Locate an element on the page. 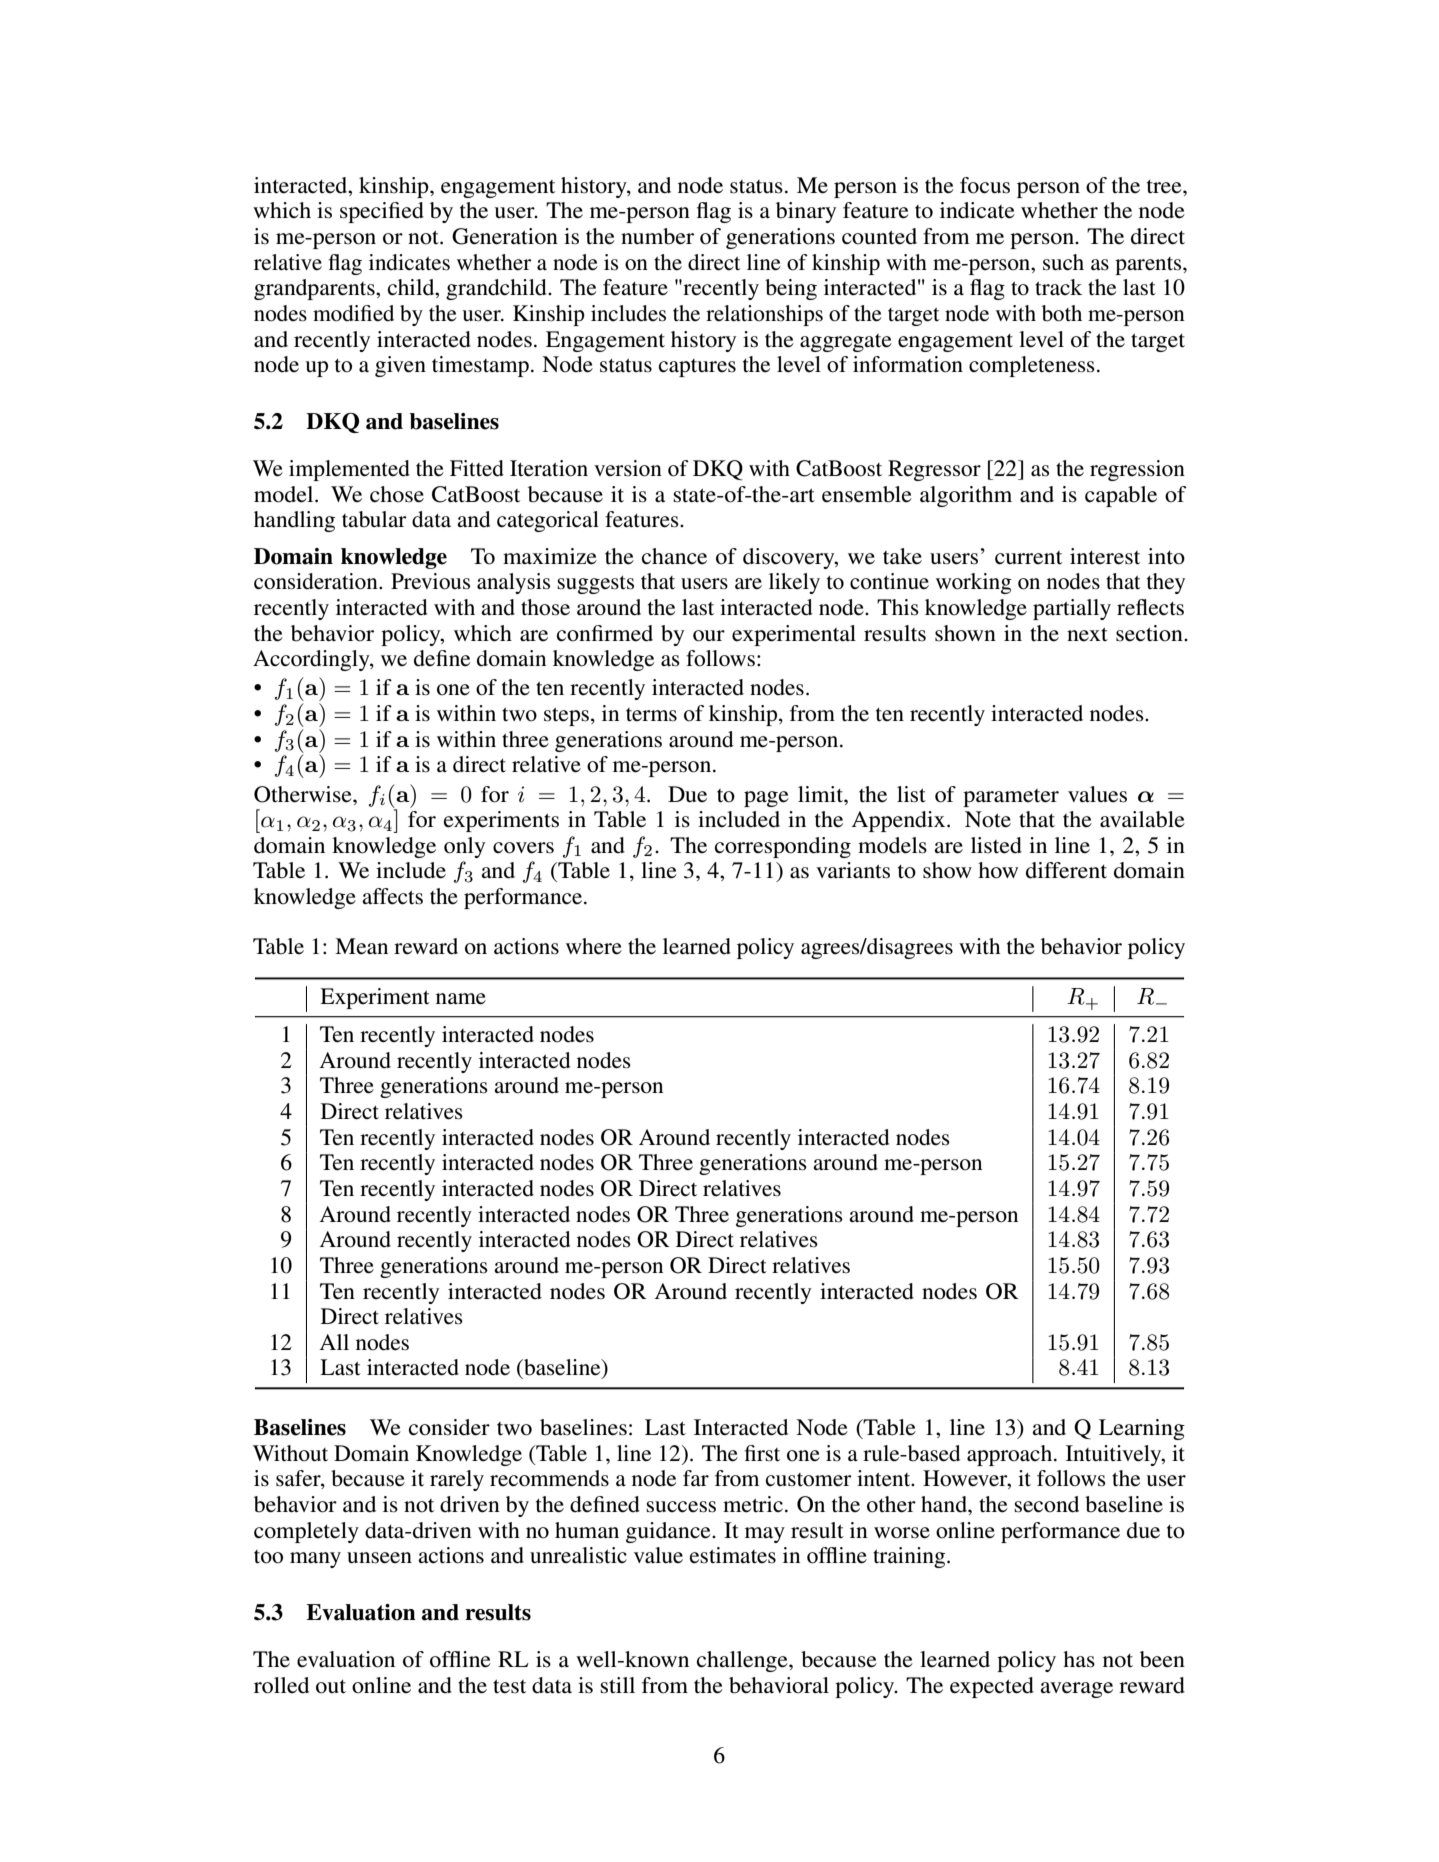  first is located at coordinates (762, 1453).
